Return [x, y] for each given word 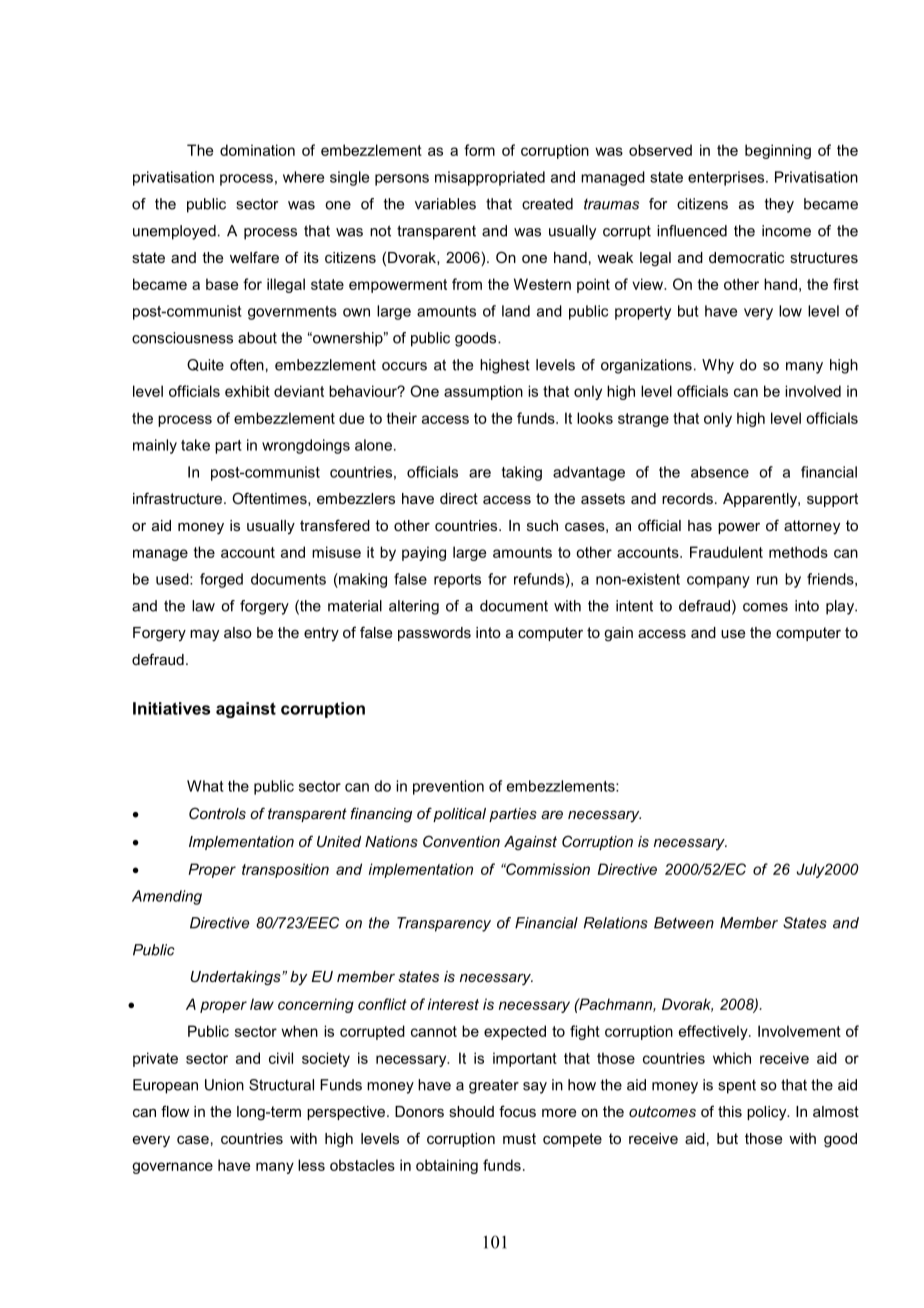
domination [257, 150]
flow [175, 1111]
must [519, 1138]
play [841, 607]
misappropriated [490, 178]
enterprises [727, 178]
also [238, 632]
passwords [434, 634]
